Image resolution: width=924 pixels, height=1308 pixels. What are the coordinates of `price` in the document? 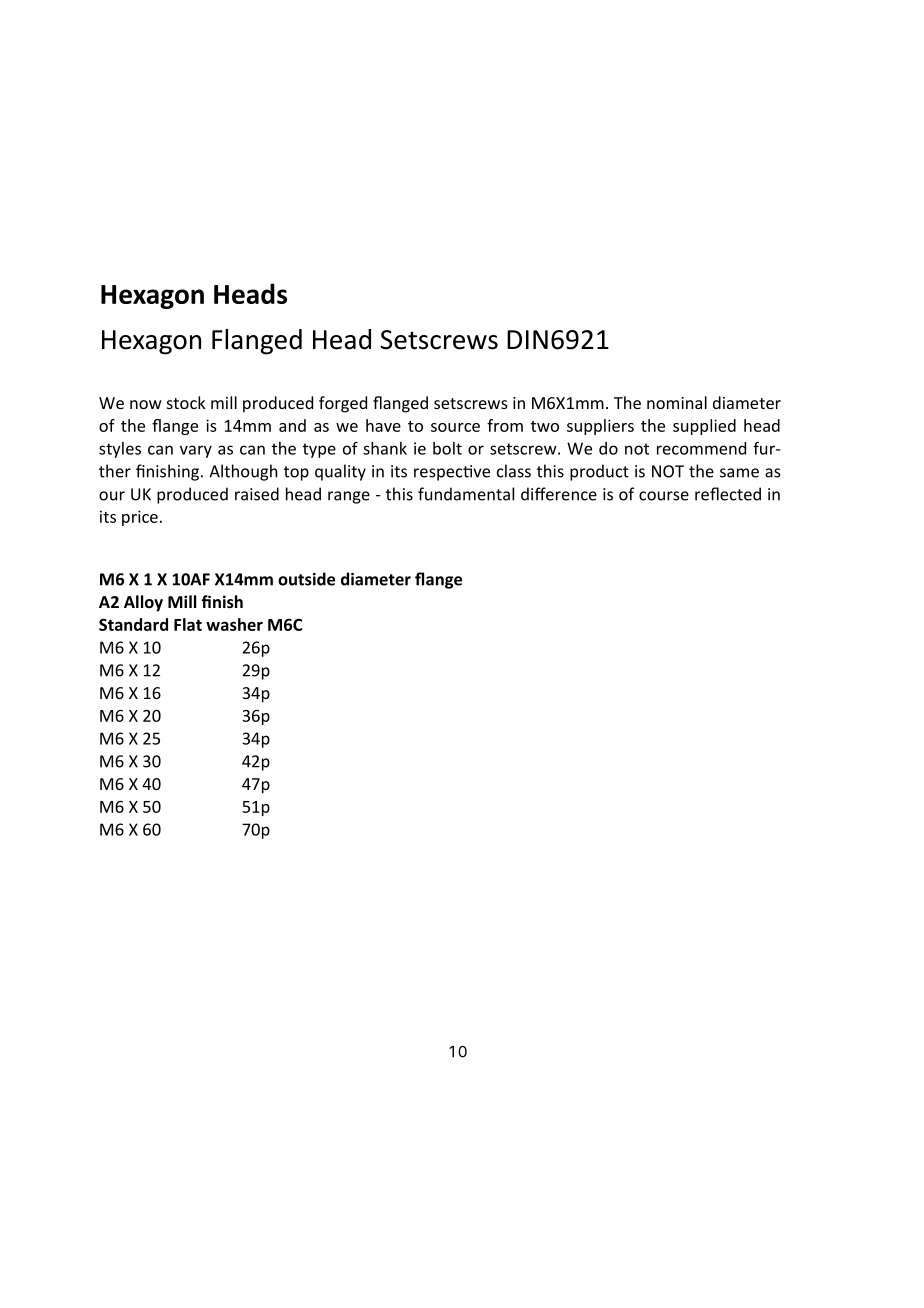 It's located at (140, 518).
